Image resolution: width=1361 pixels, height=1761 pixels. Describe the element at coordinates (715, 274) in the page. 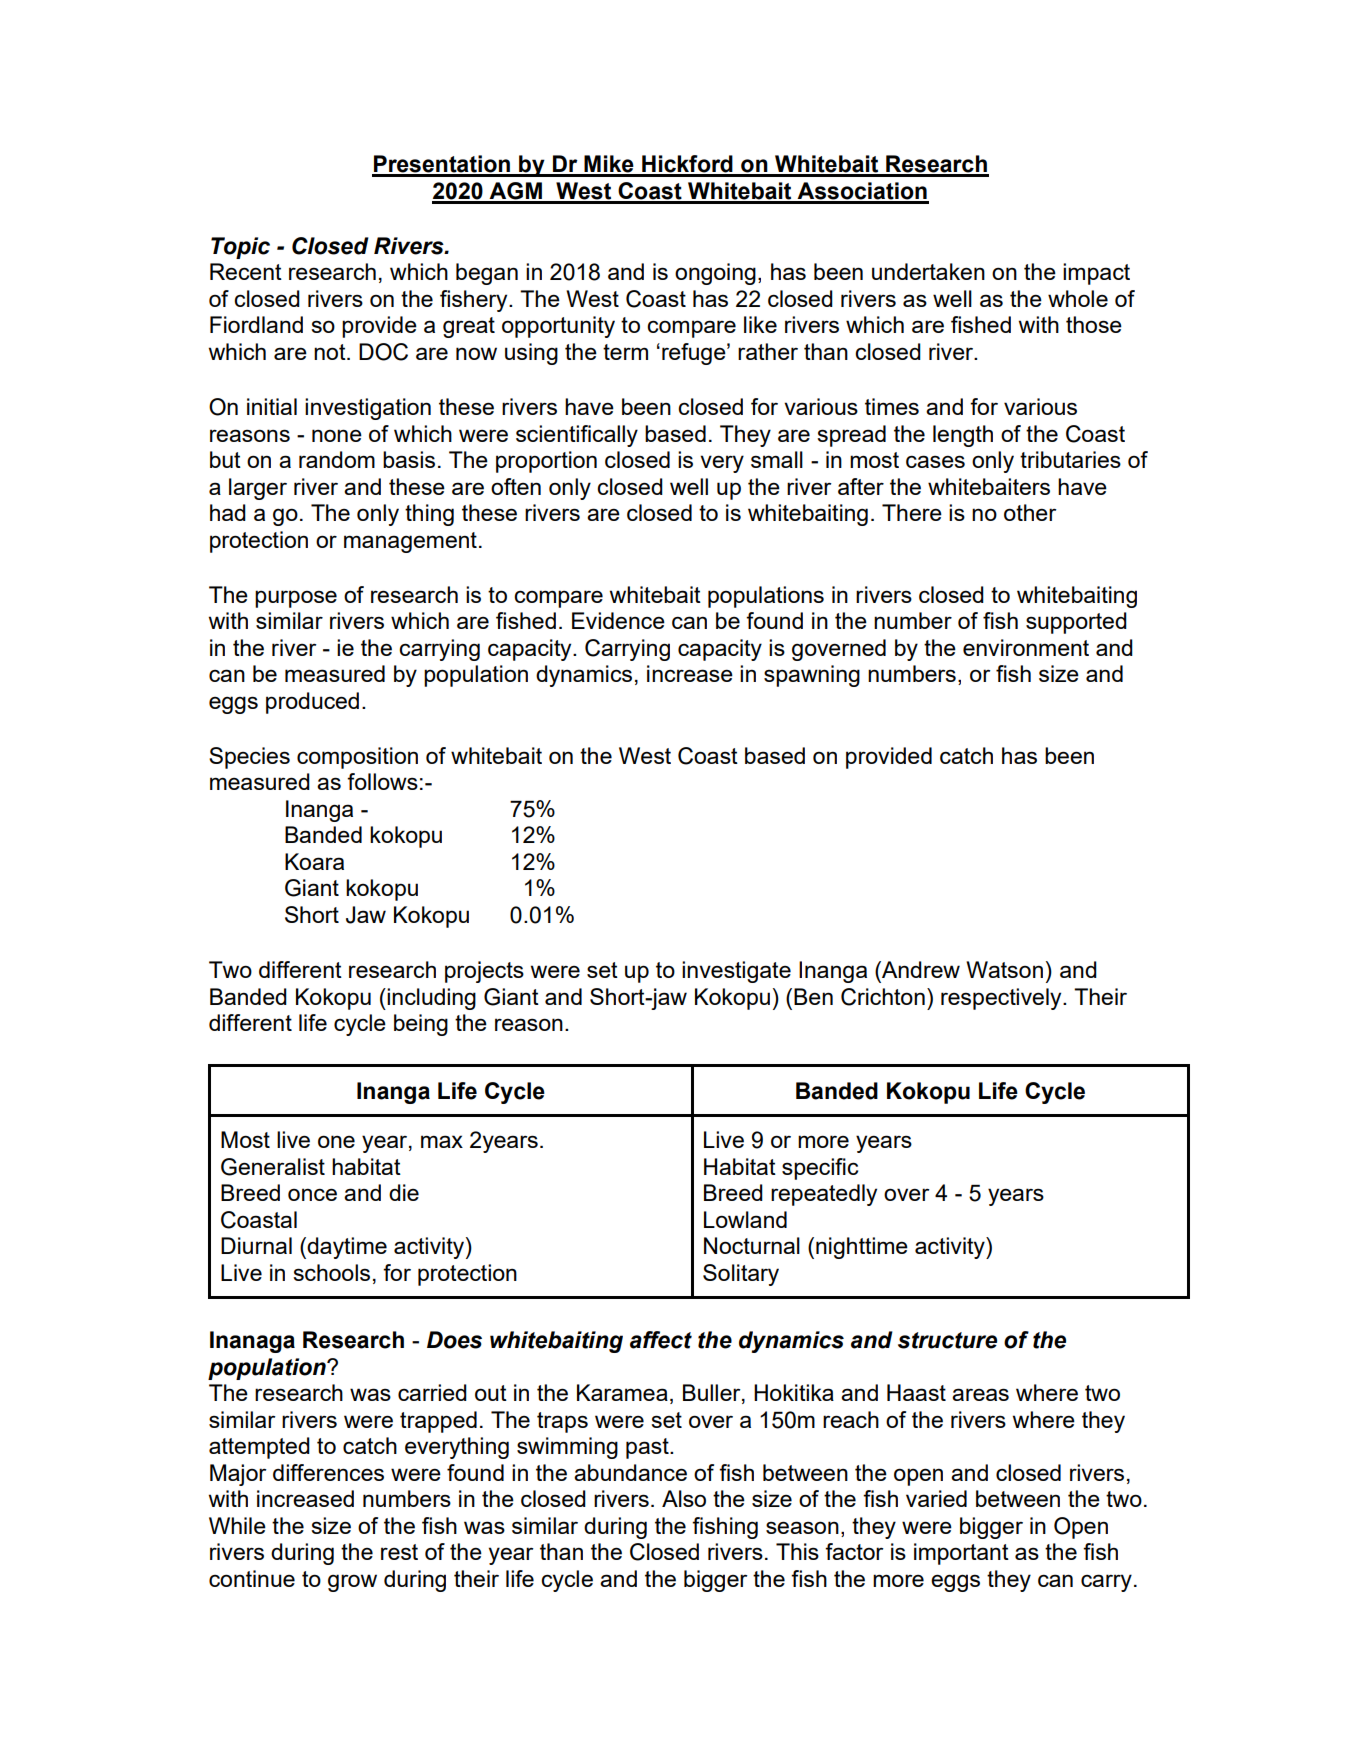

I see `ongoing` at that location.
